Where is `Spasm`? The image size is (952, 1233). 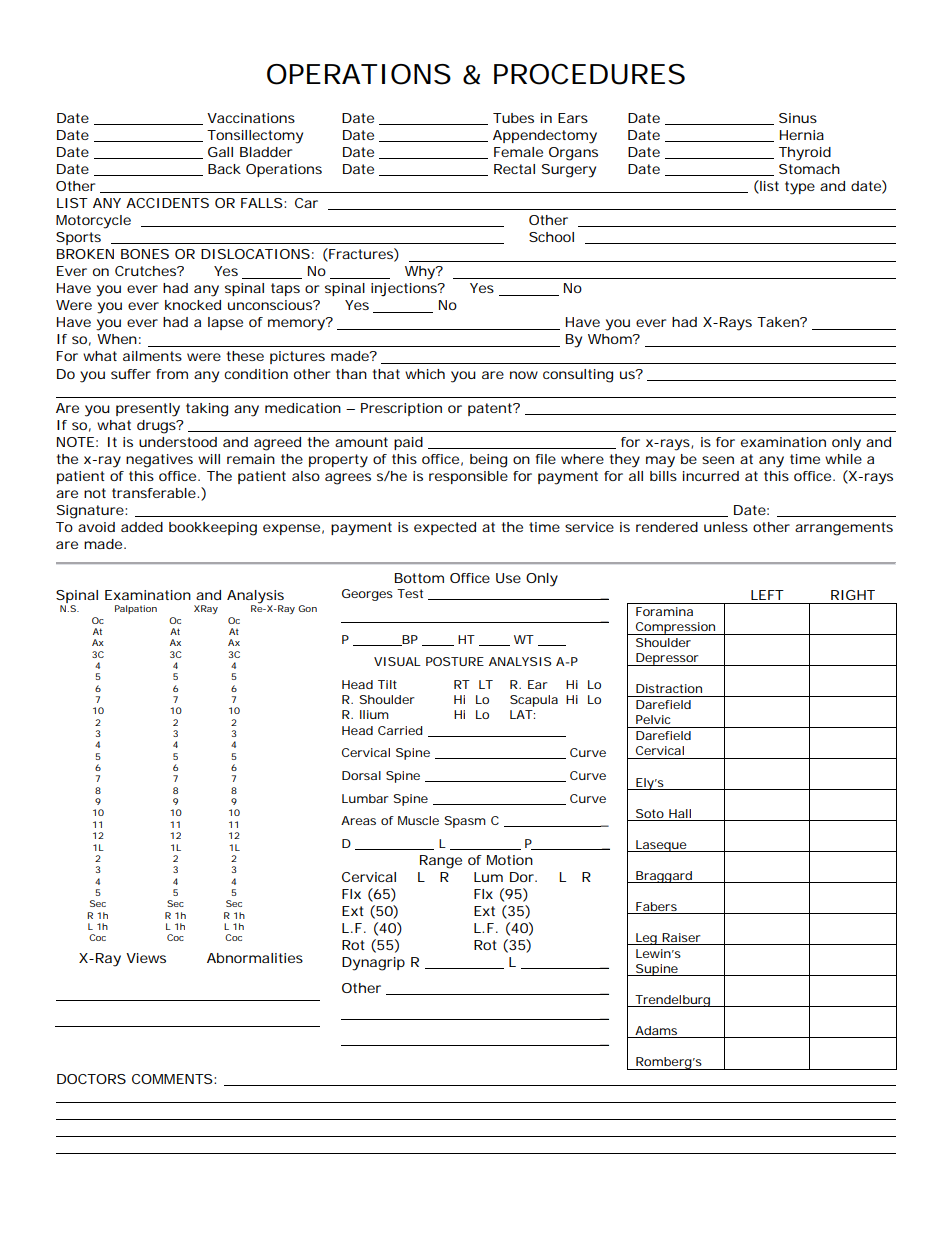
Spasm is located at coordinates (465, 822).
